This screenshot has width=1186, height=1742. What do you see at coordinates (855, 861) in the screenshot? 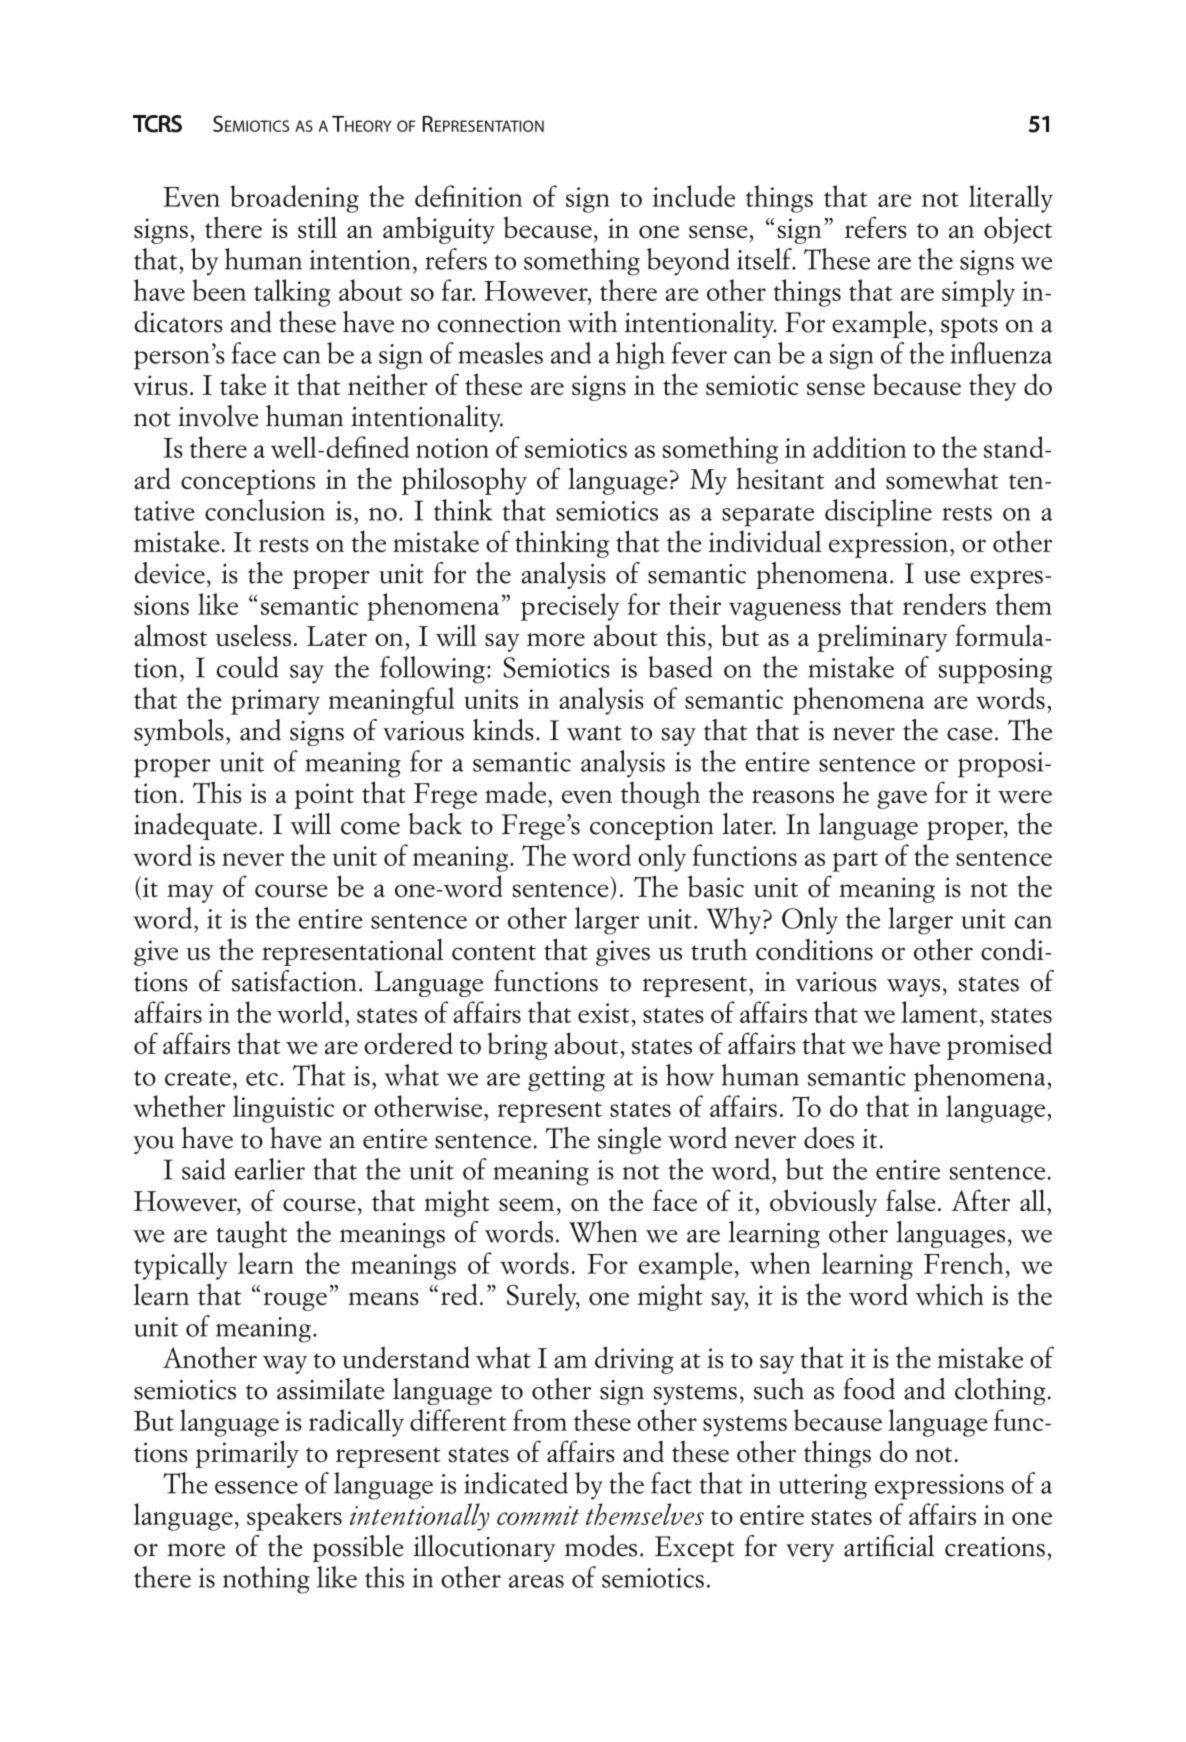
I see `part` at bounding box center [855, 861].
